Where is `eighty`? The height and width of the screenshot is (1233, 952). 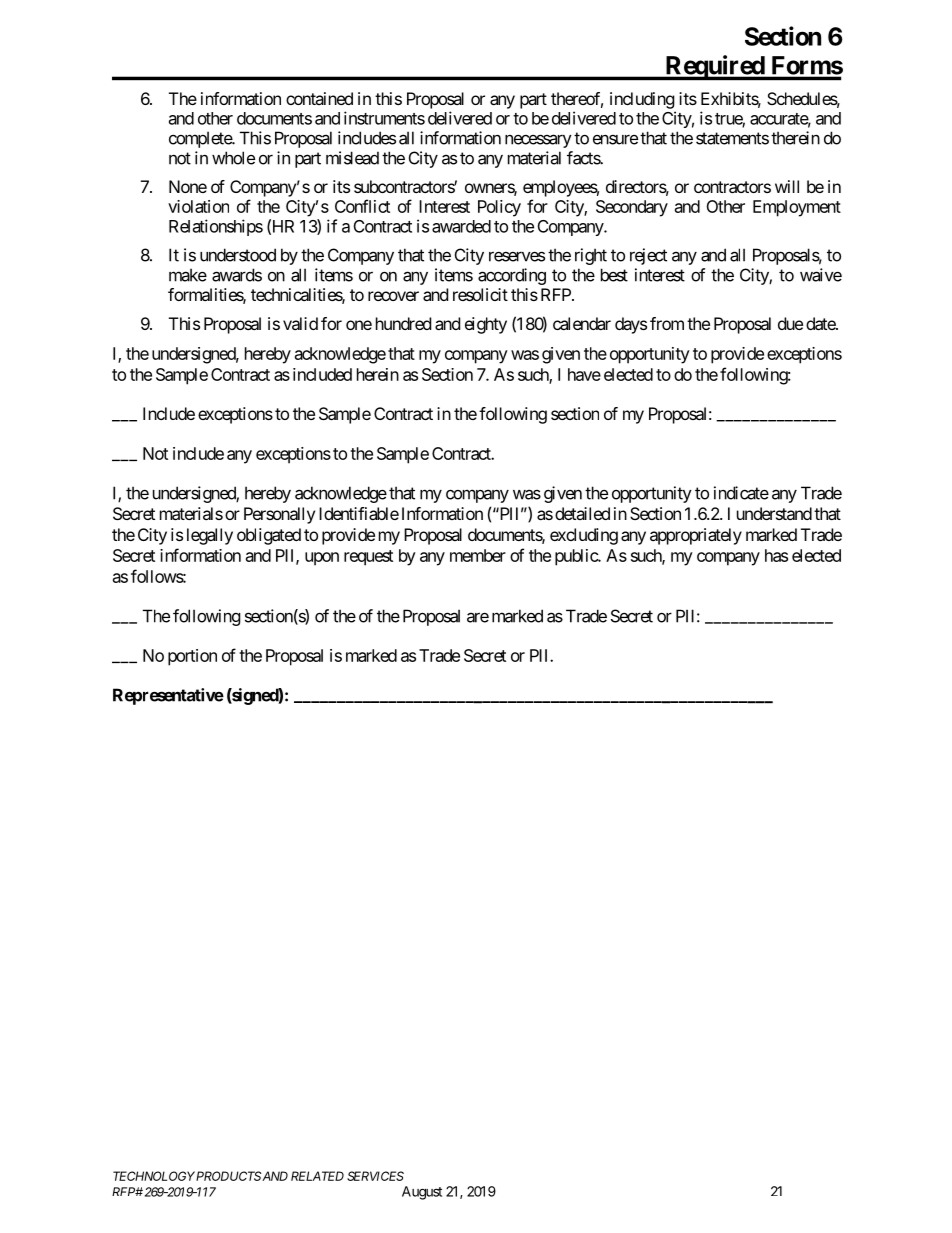 eighty is located at coordinates (486, 325).
